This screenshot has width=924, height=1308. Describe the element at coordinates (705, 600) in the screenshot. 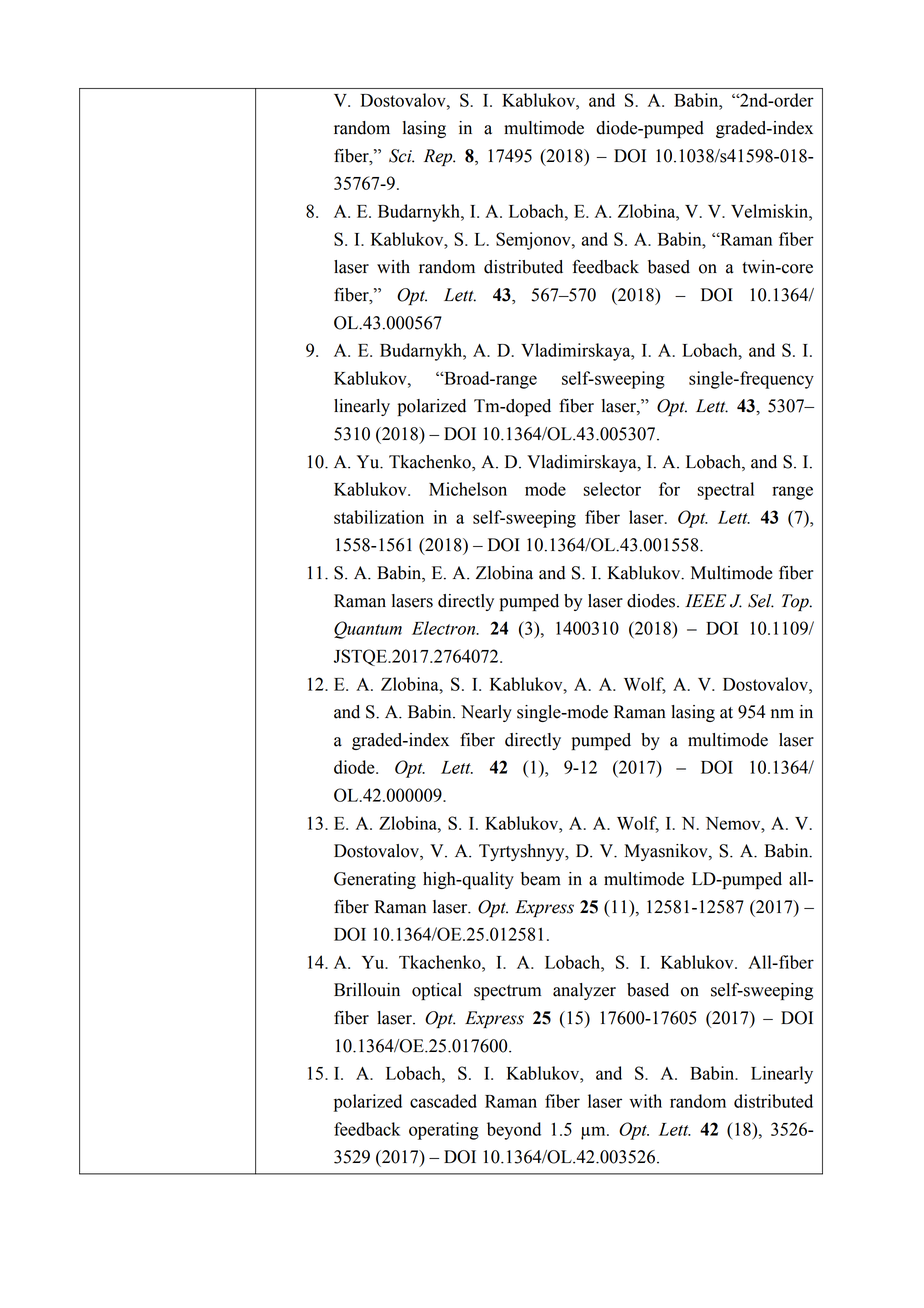

I see `IEEE` at that location.
